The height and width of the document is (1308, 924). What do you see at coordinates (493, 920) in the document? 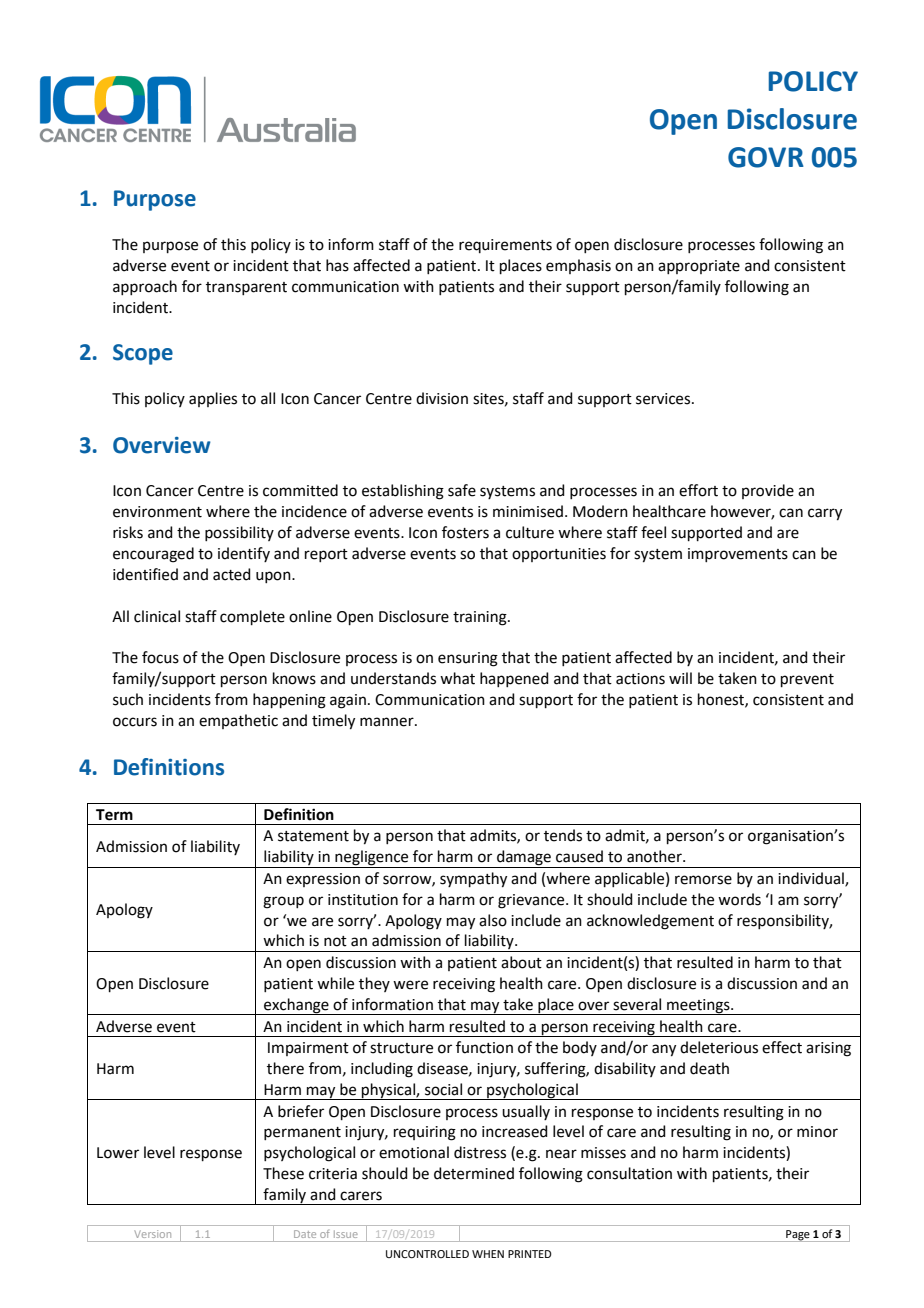
I see `also` at bounding box center [493, 920].
